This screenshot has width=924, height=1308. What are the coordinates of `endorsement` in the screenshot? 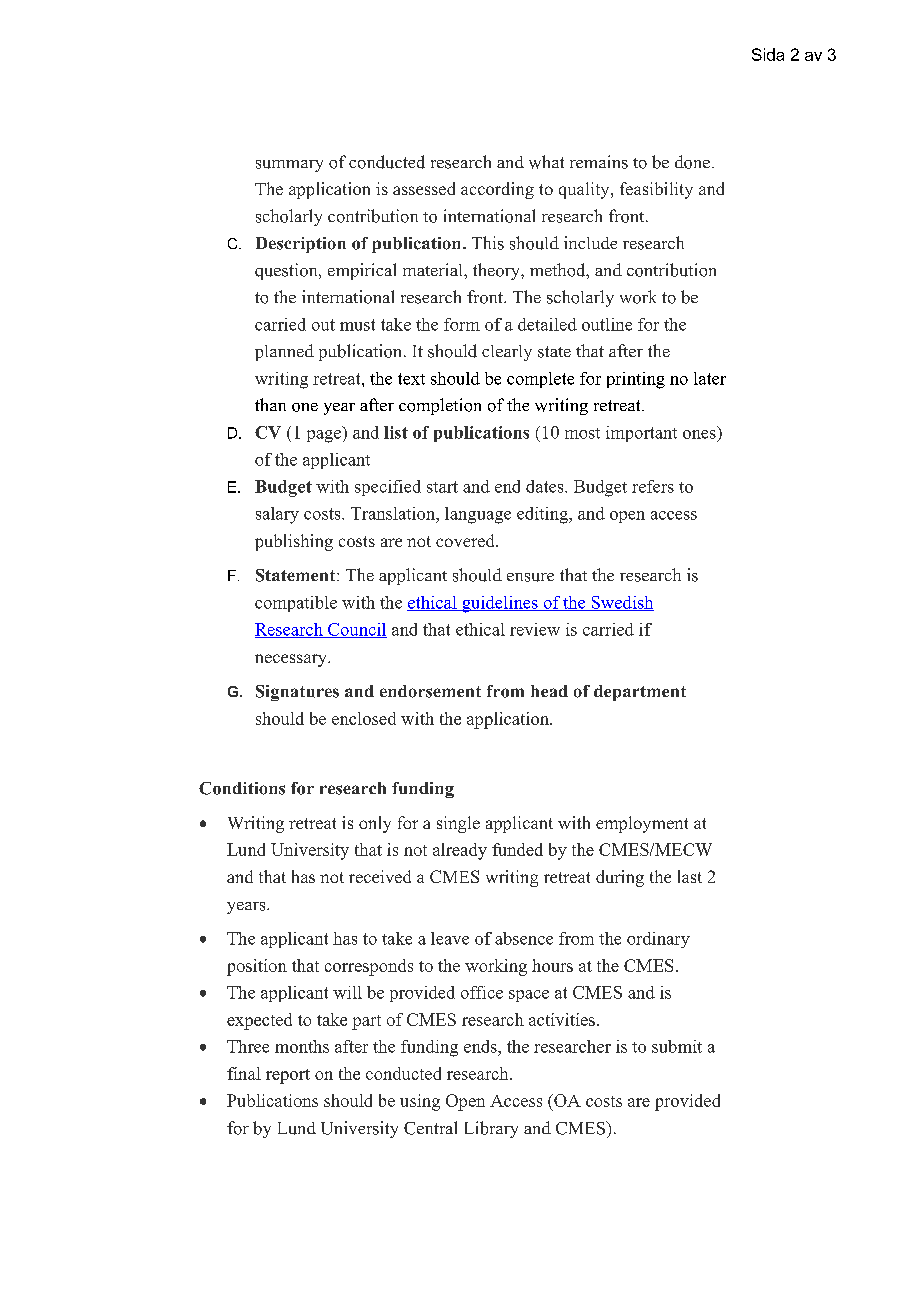 It's located at (430, 691).
